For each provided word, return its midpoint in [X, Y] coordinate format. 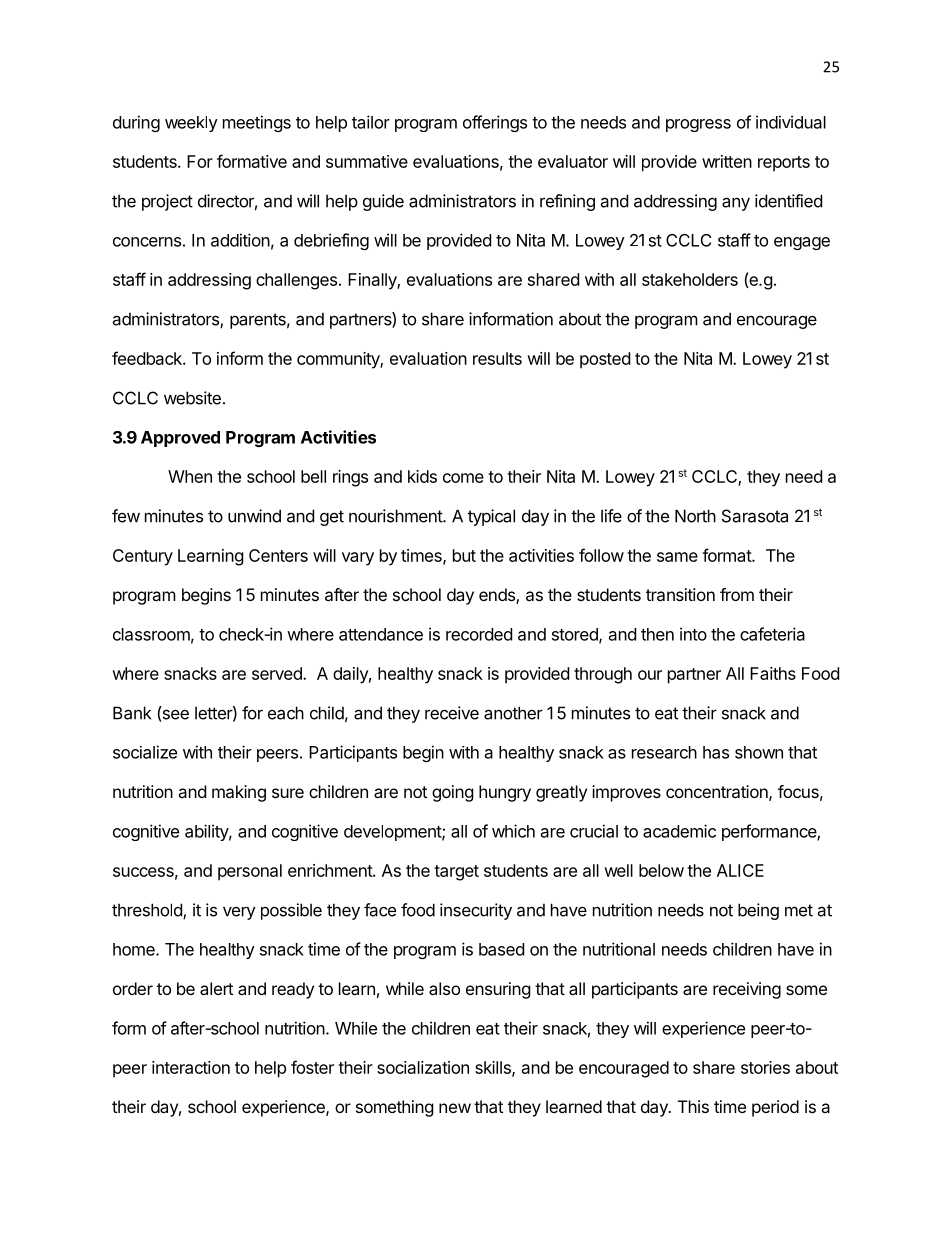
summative [367, 161]
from [737, 594]
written [727, 161]
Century [143, 557]
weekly [191, 124]
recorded [479, 634]
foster [312, 1067]
